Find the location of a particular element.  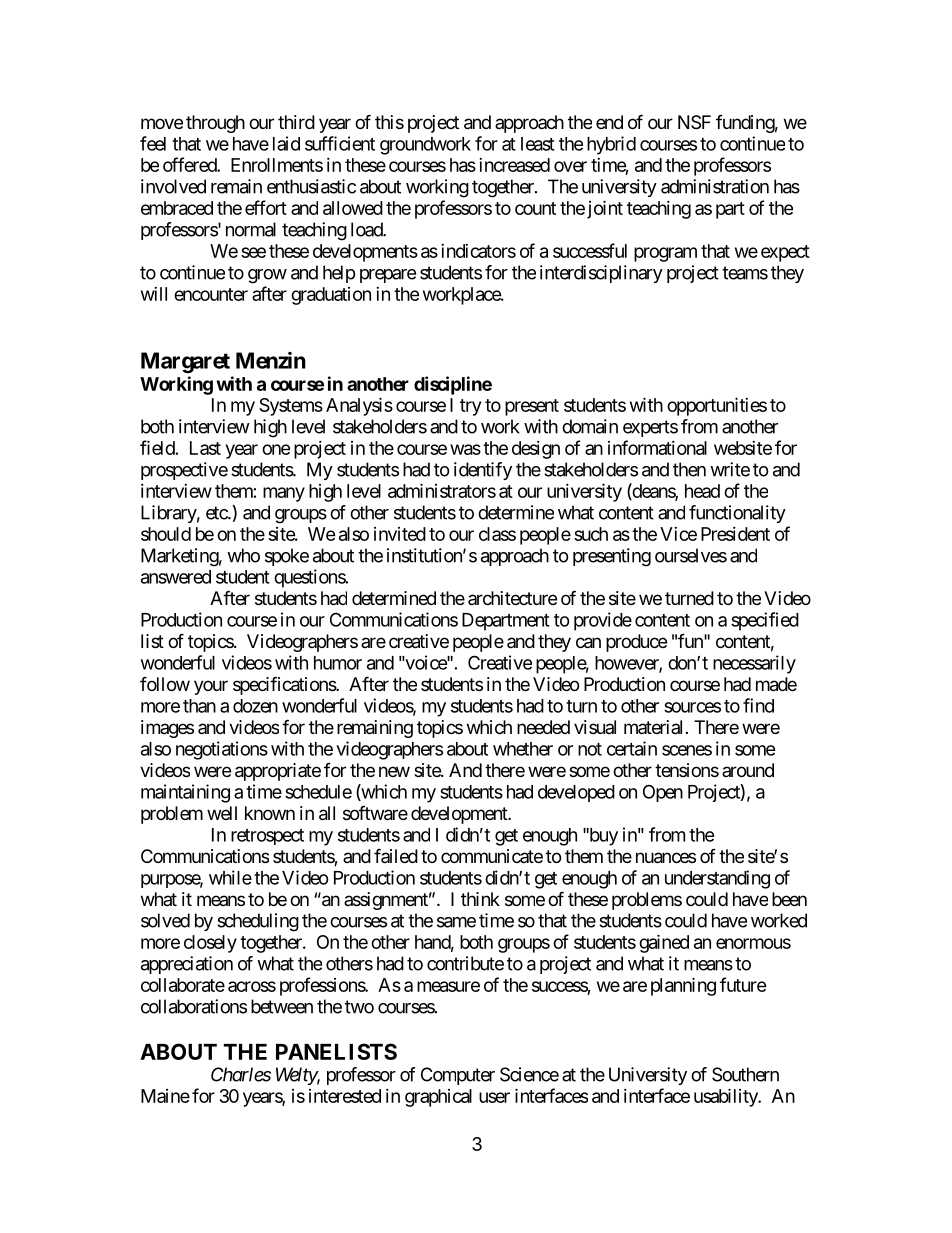

Southern is located at coordinates (745, 1074).
